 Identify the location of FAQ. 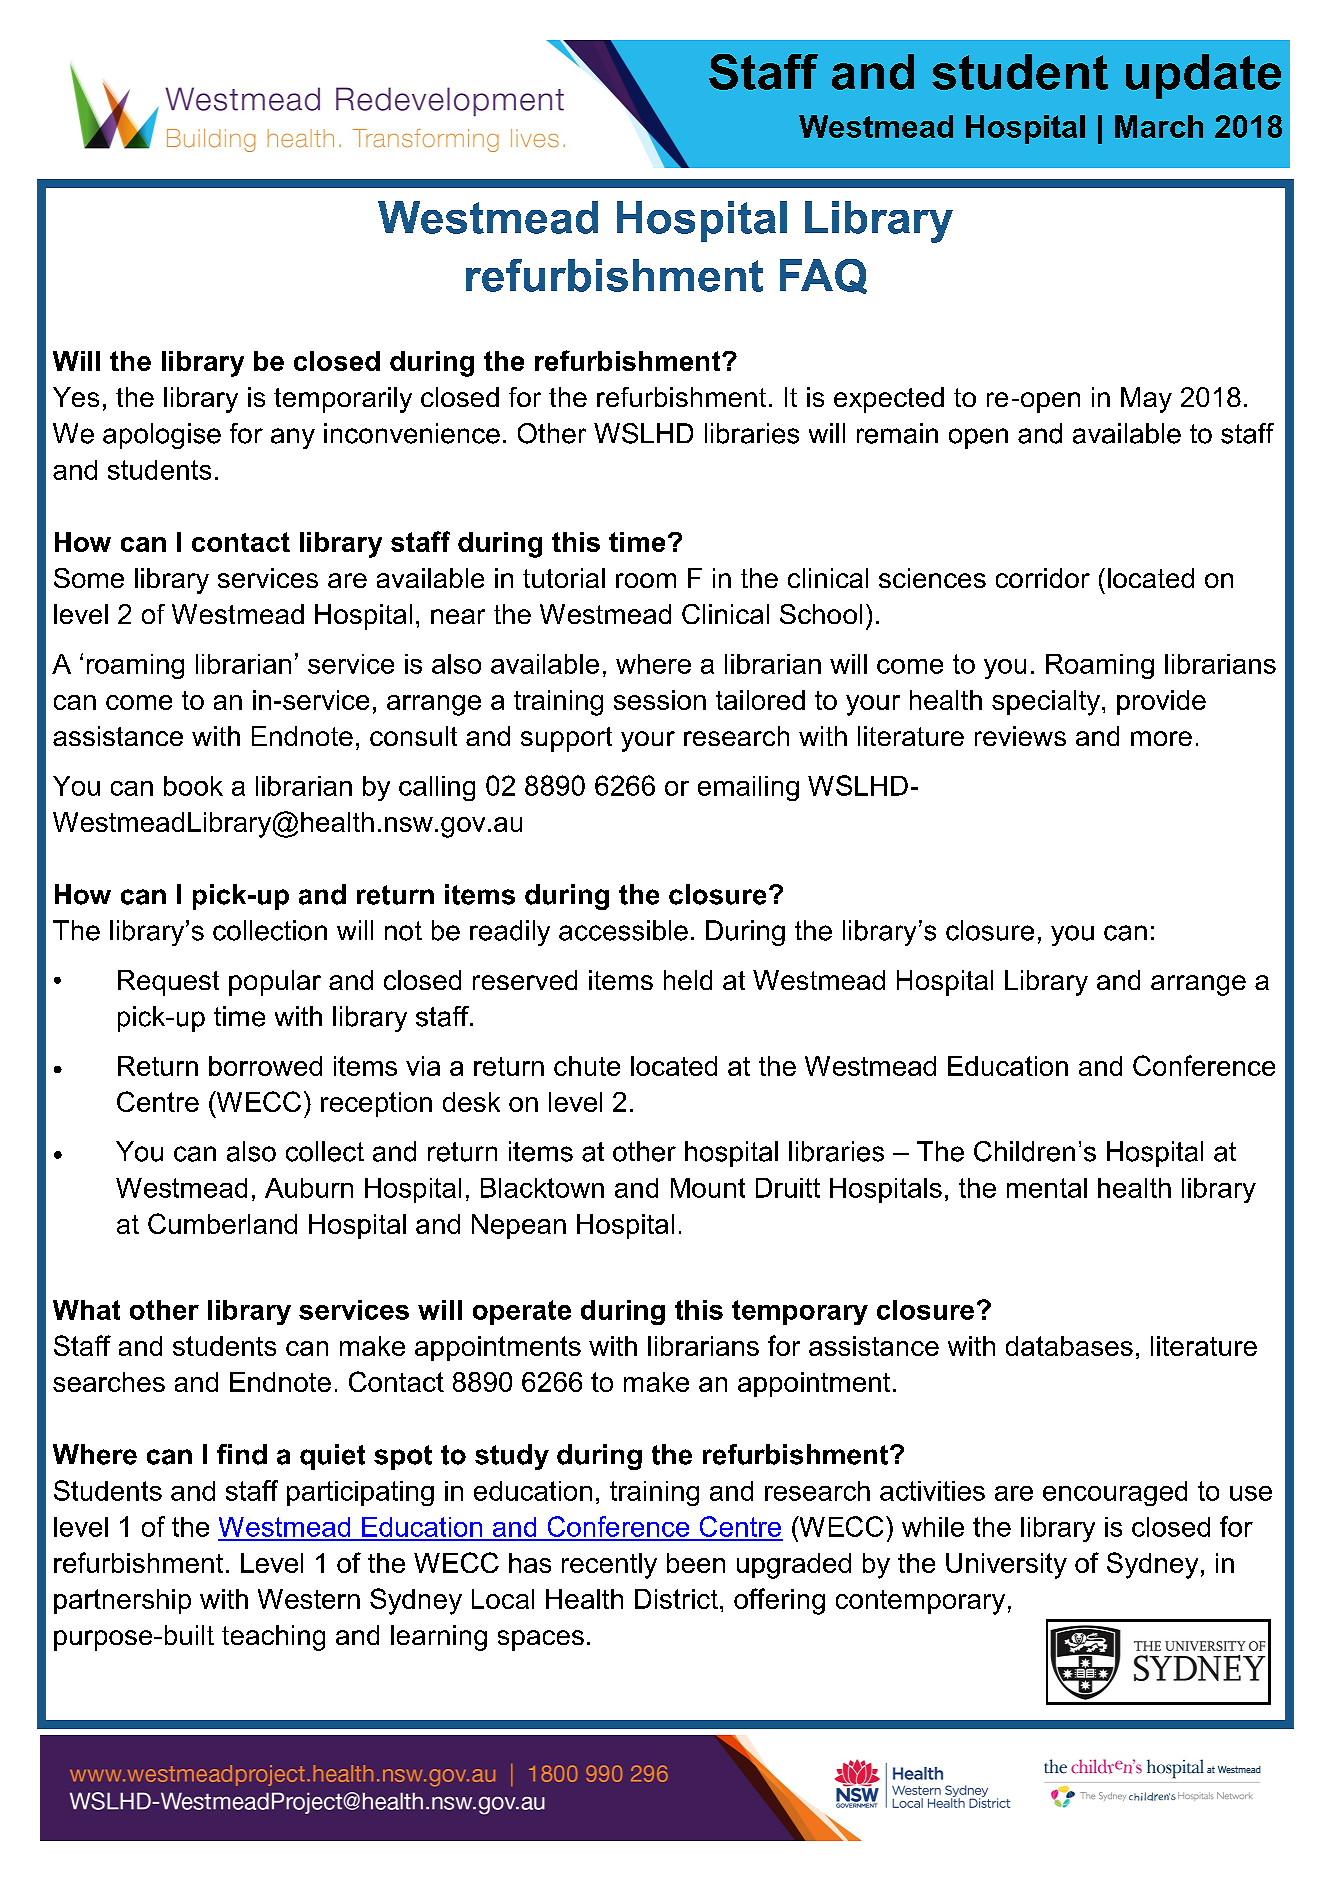
(823, 276).
